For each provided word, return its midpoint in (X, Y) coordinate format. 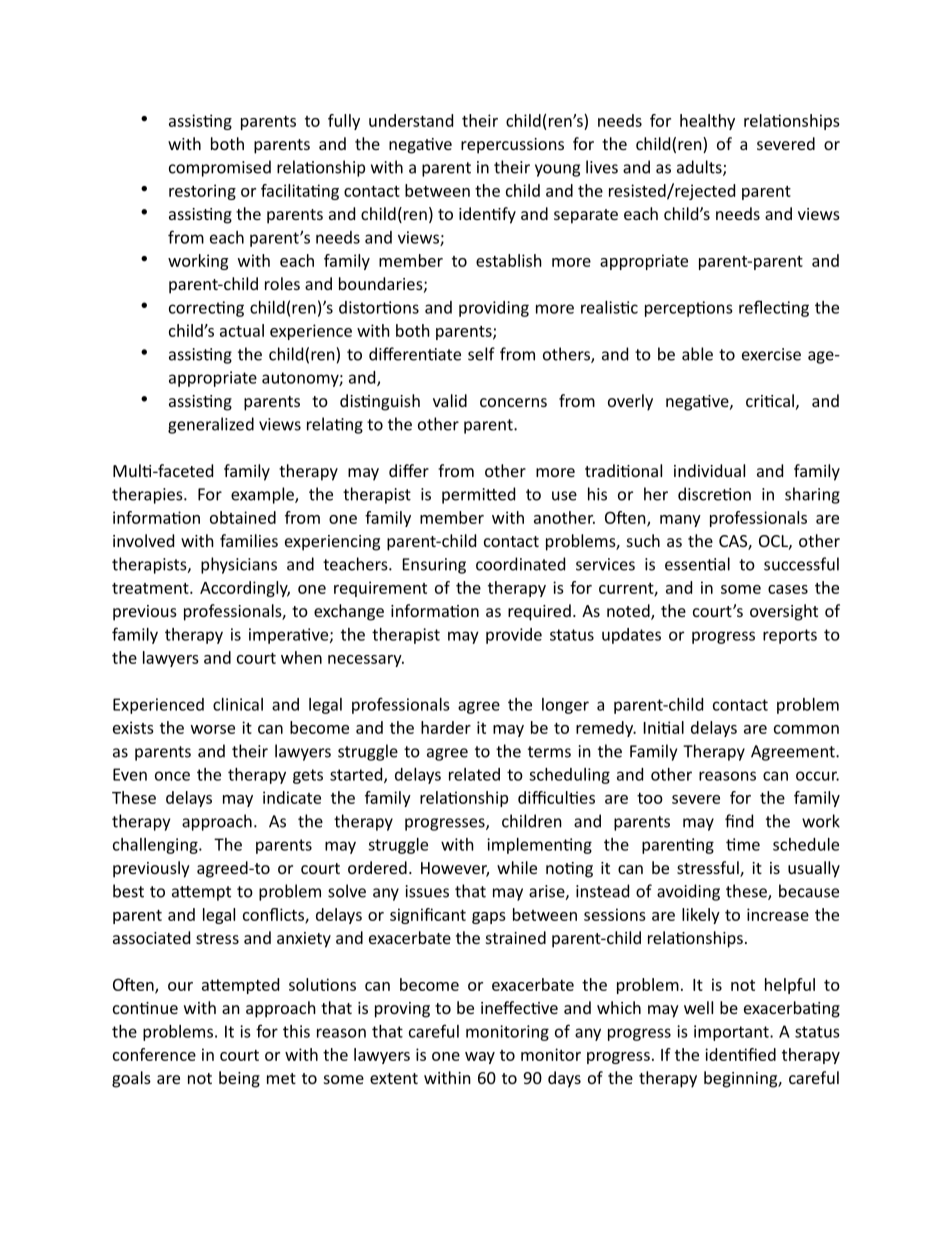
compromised (220, 168)
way (480, 1058)
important (732, 1033)
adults (700, 168)
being (239, 1079)
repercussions (512, 146)
